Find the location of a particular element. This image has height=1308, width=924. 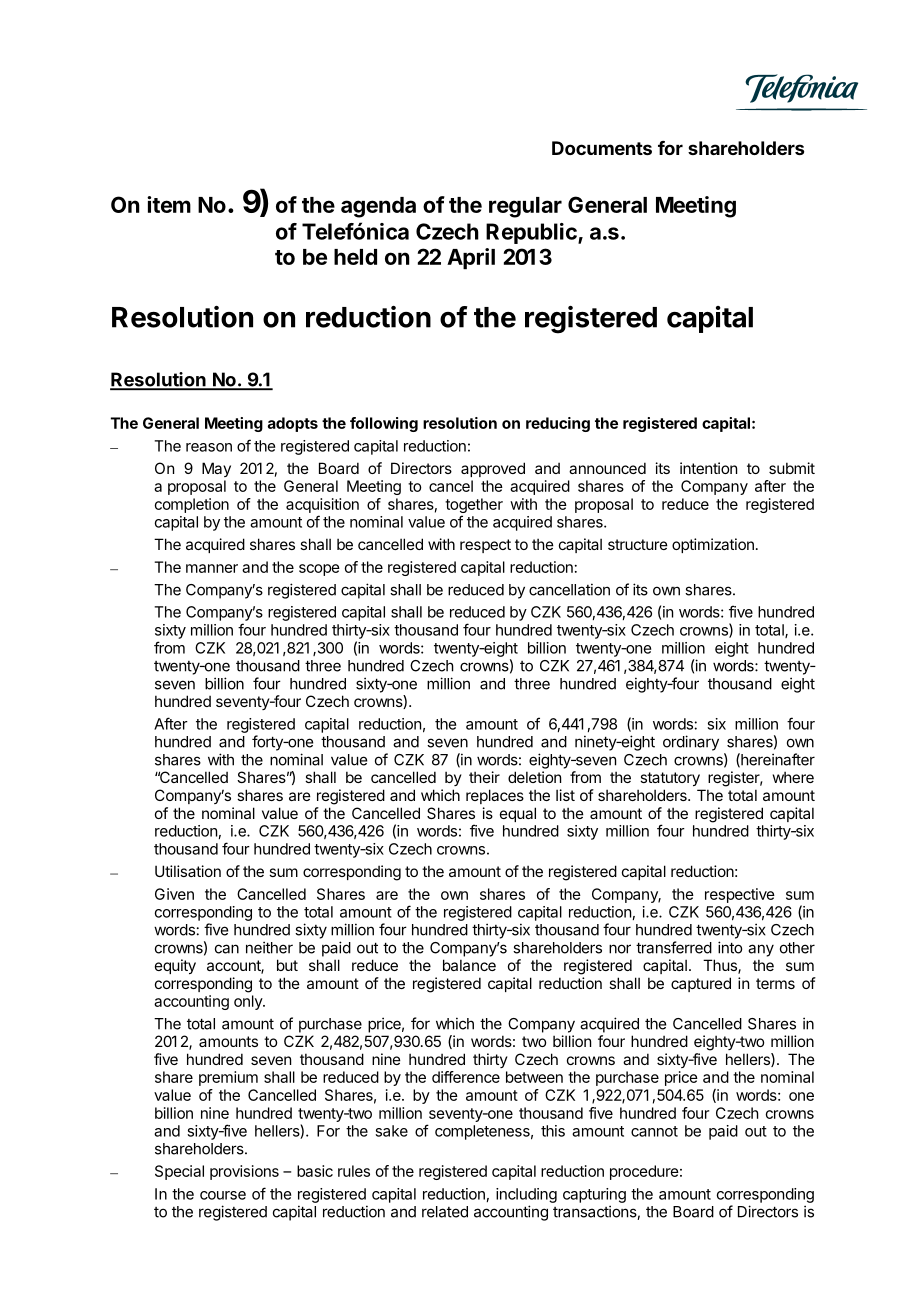

regular is located at coordinates (525, 207).
